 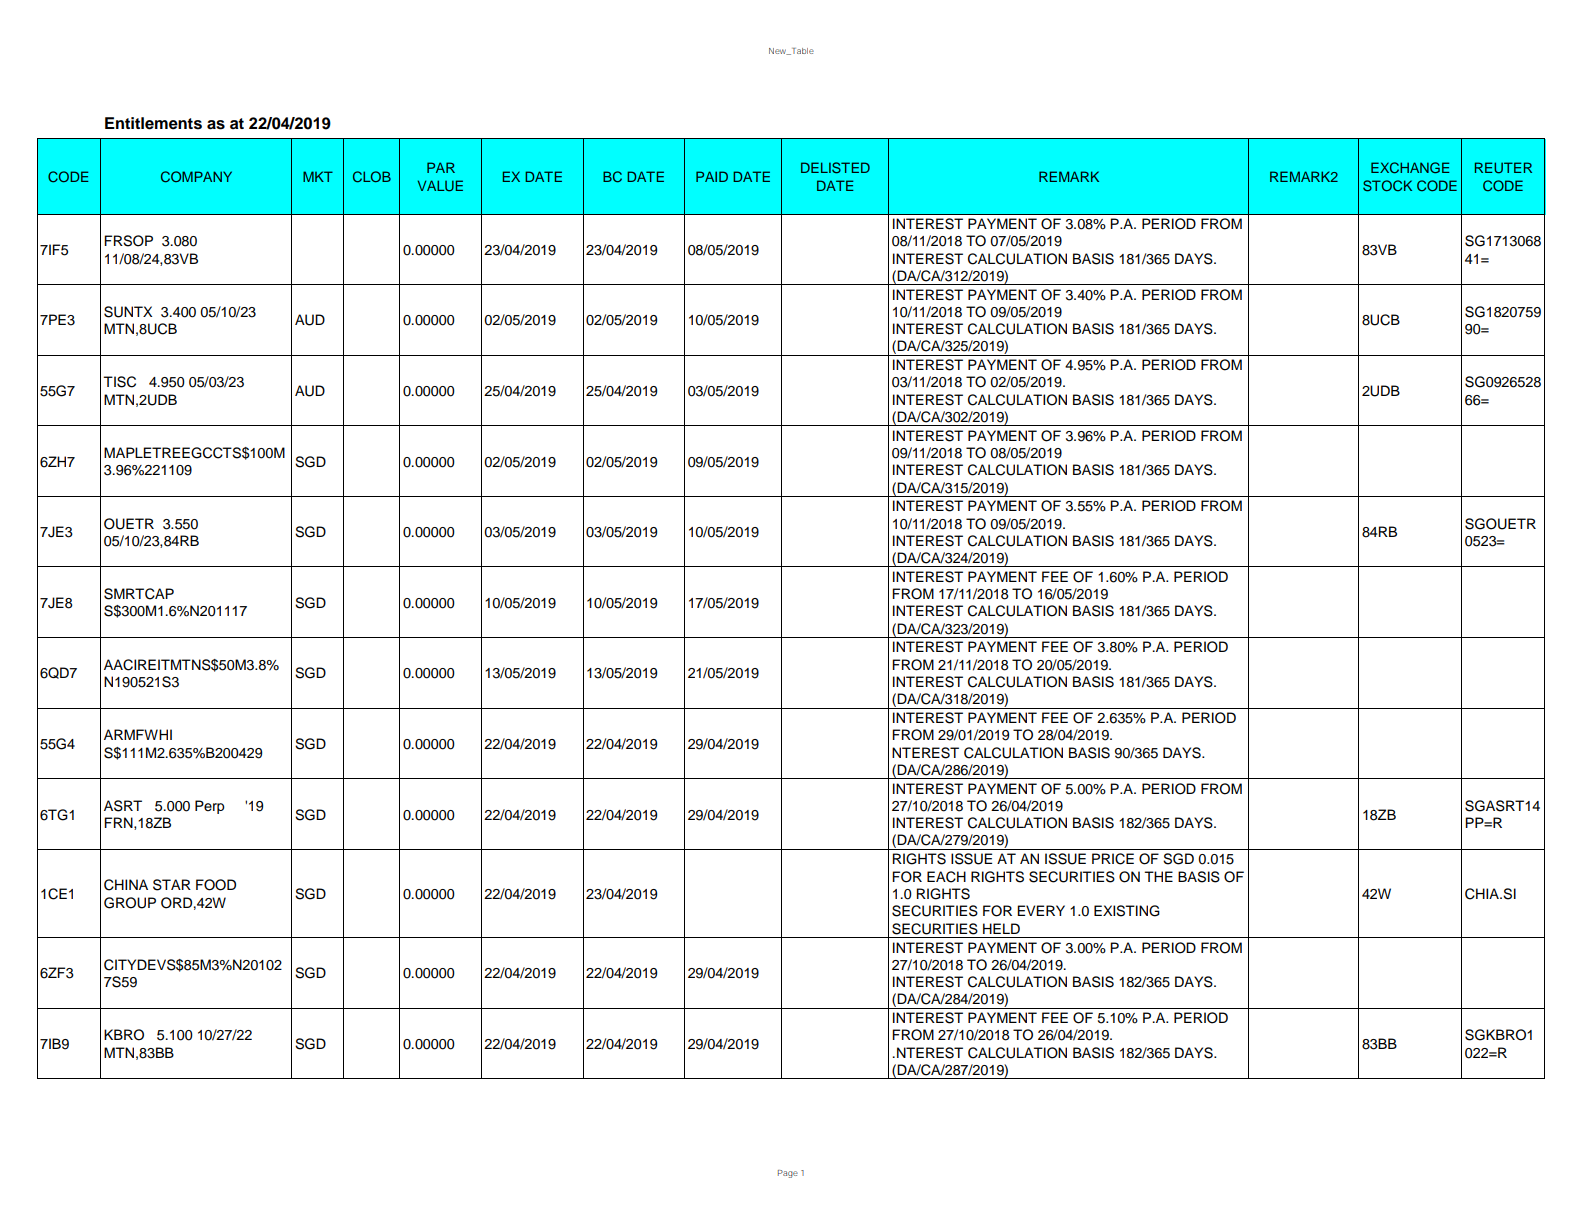 I want to click on Page, so click(x=788, y=1174).
